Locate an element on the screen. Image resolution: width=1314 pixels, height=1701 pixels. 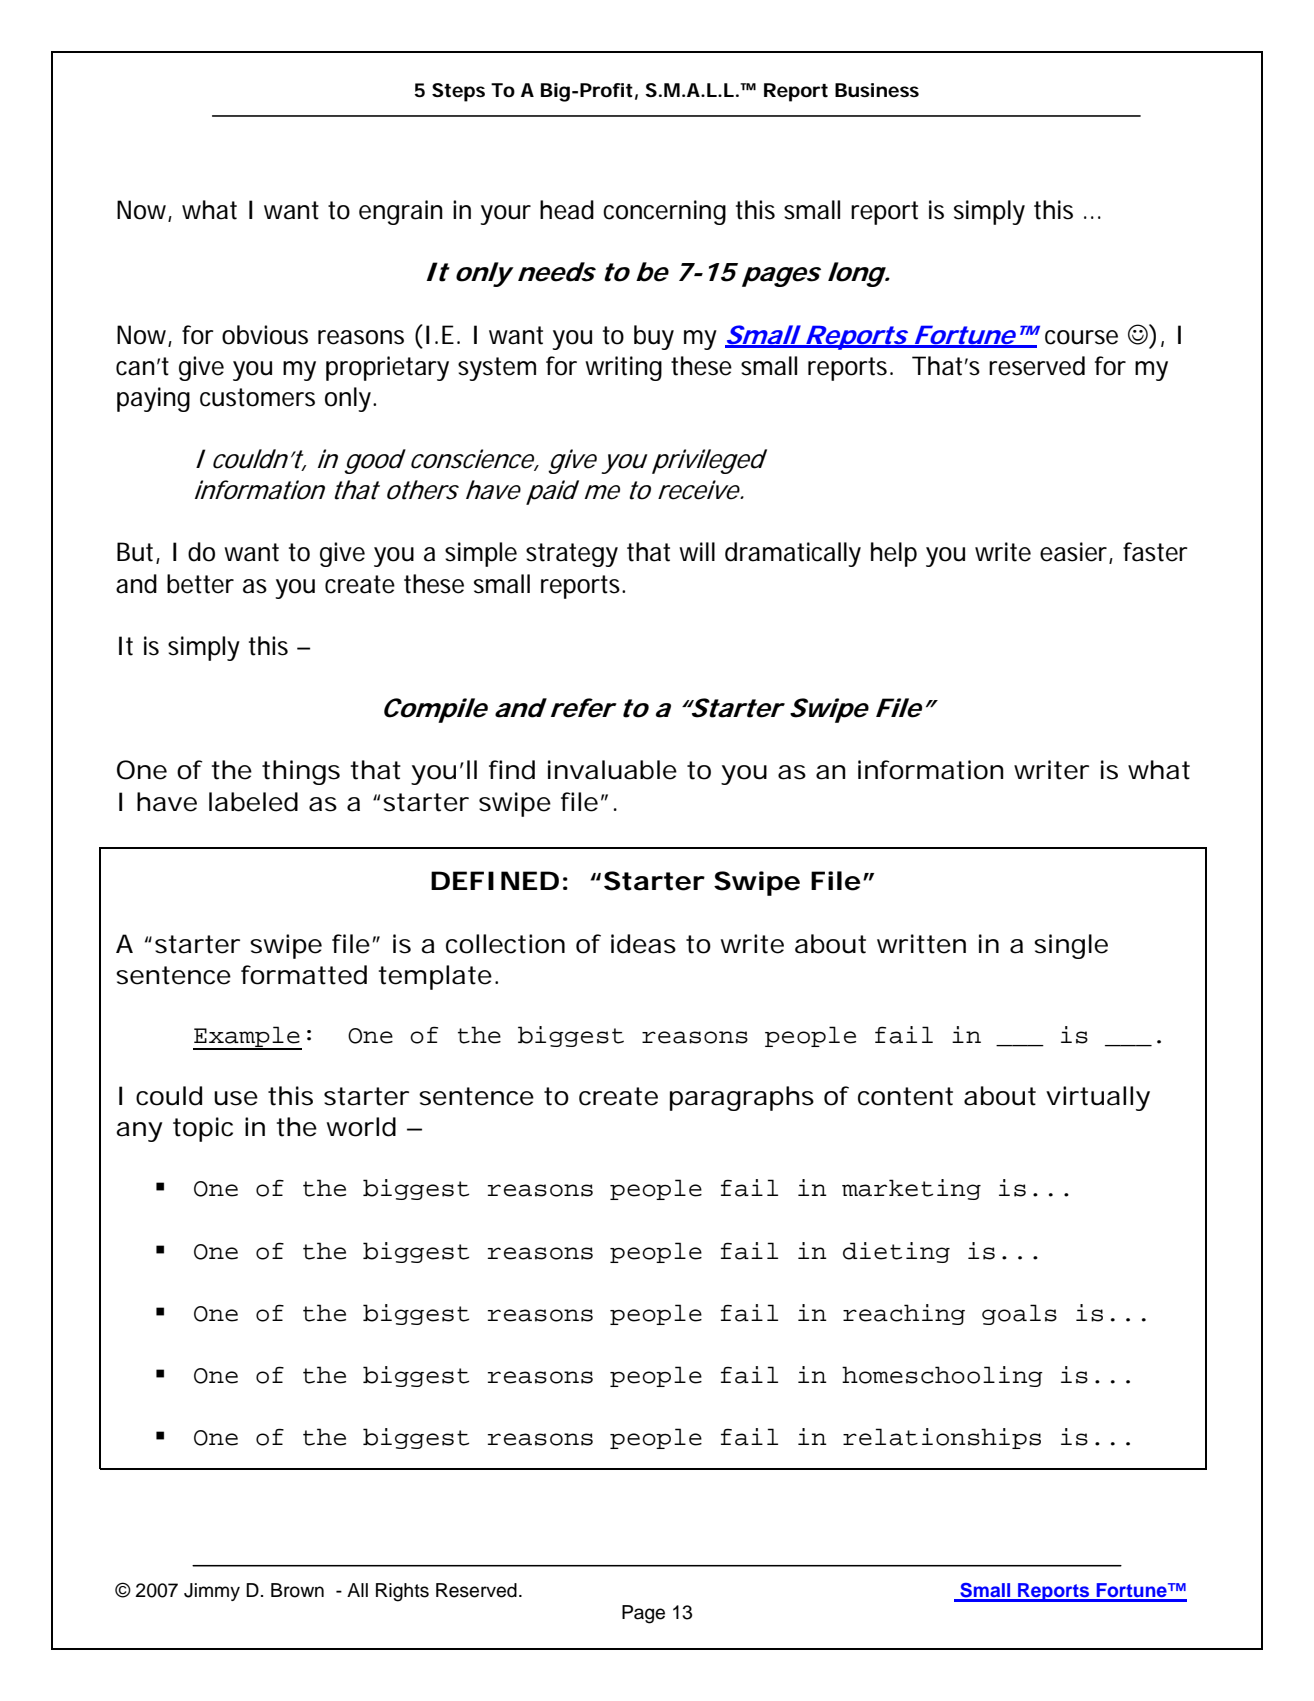
paragraphs is located at coordinates (742, 1098).
